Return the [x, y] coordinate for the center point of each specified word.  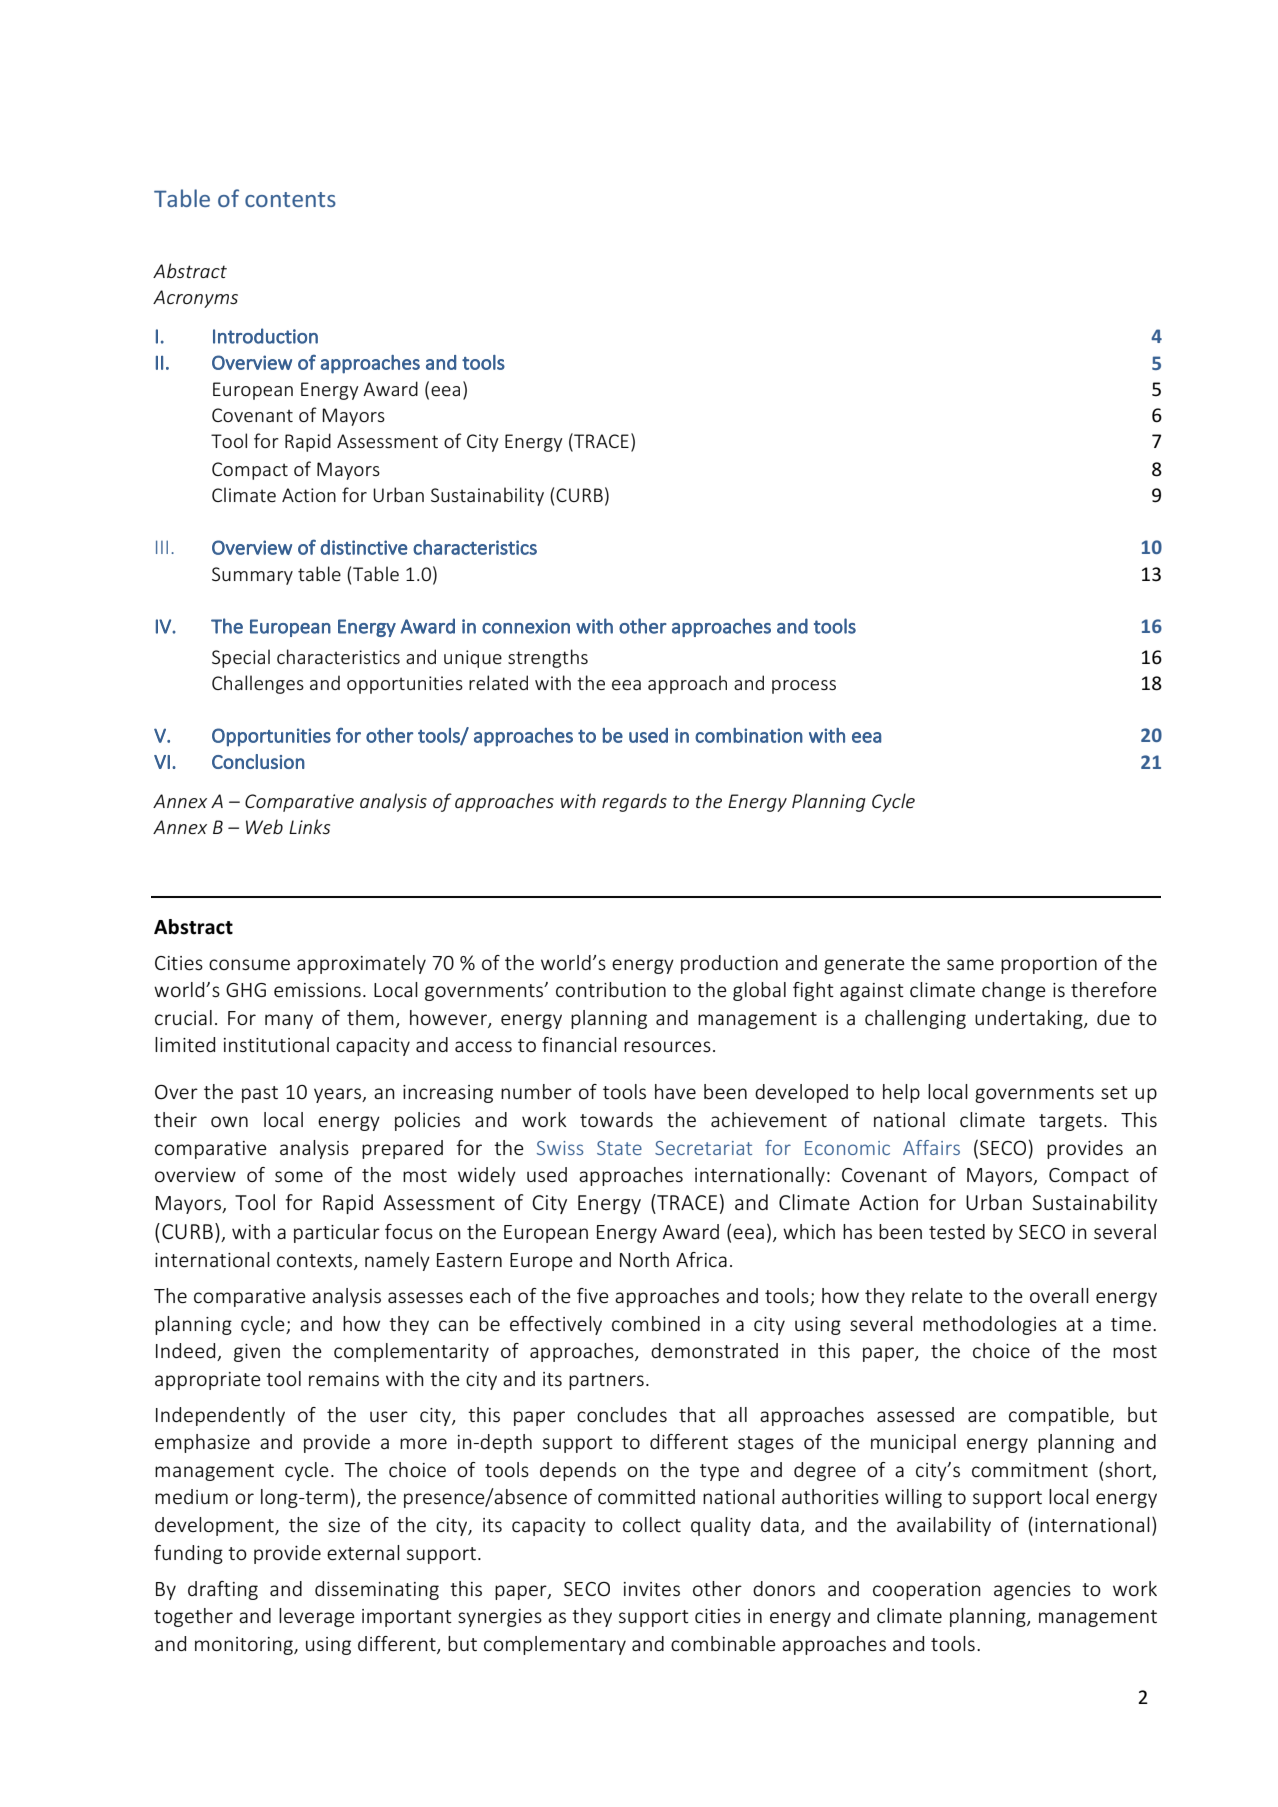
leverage [317, 1617]
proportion [1049, 965]
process [804, 687]
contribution [611, 989]
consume [249, 964]
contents [290, 199]
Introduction [265, 336]
